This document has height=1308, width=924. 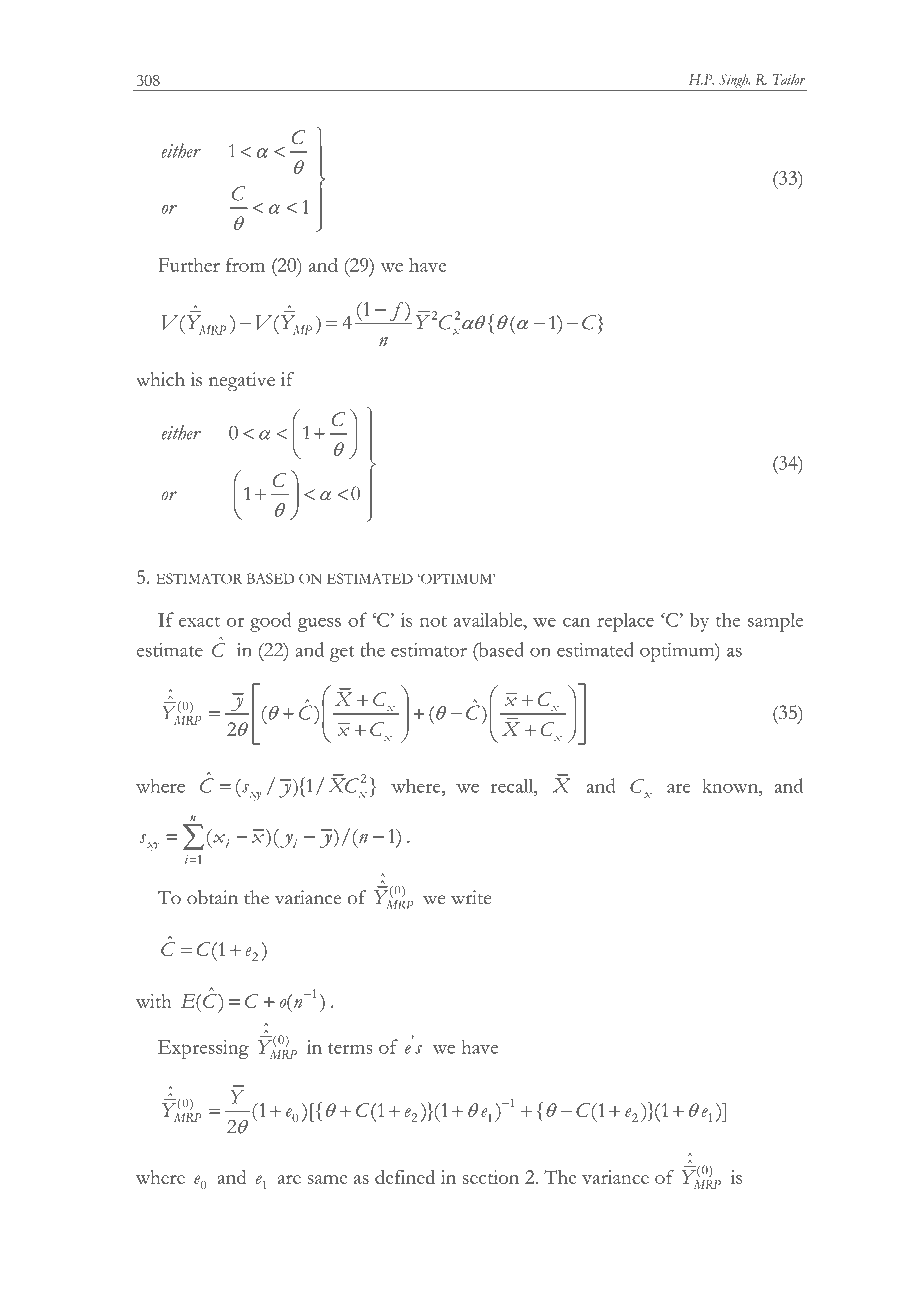 What do you see at coordinates (327, 1179) in the document?
I see `same` at bounding box center [327, 1179].
